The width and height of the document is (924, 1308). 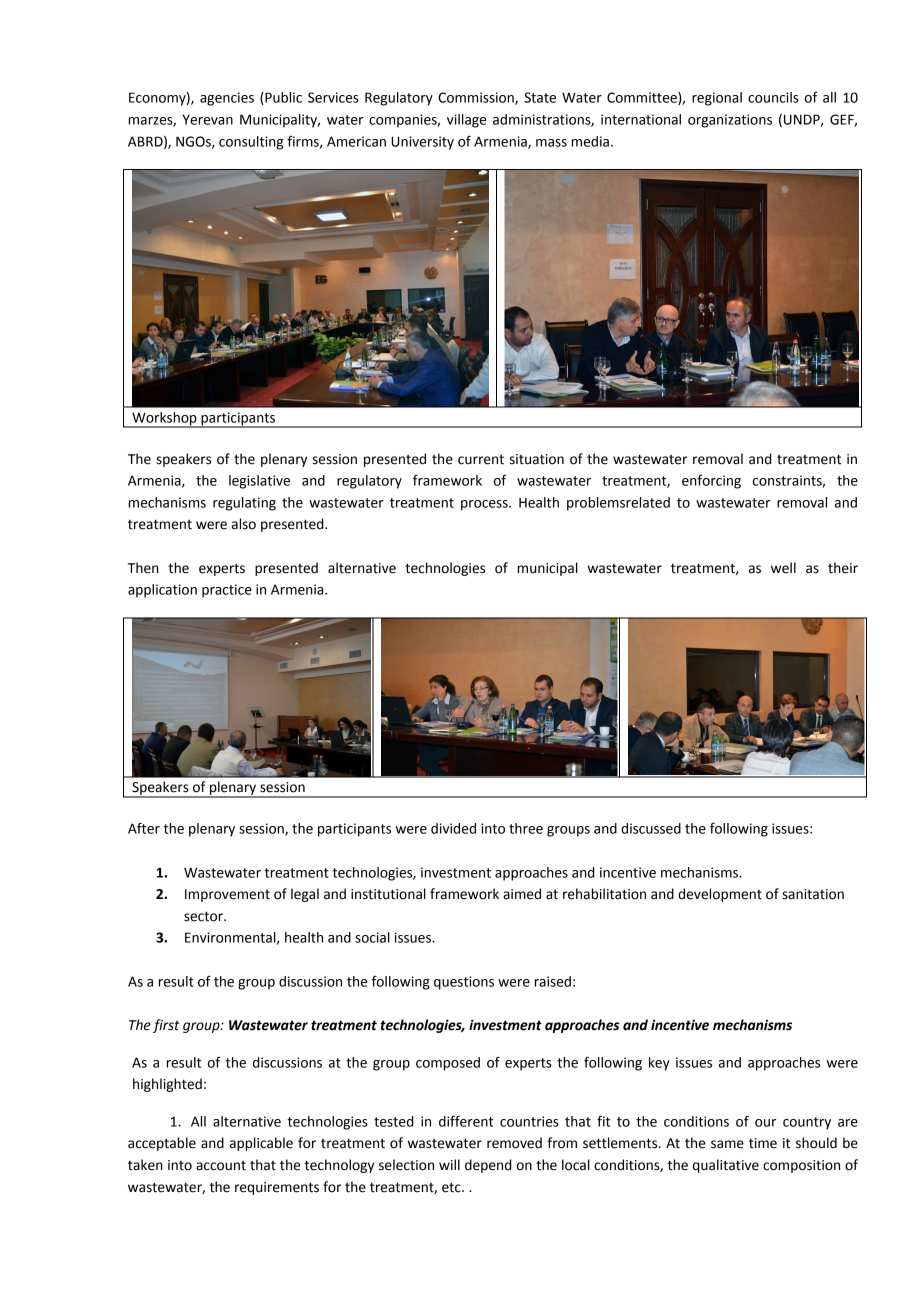 What do you see at coordinates (466, 121) in the document?
I see `village` at bounding box center [466, 121].
